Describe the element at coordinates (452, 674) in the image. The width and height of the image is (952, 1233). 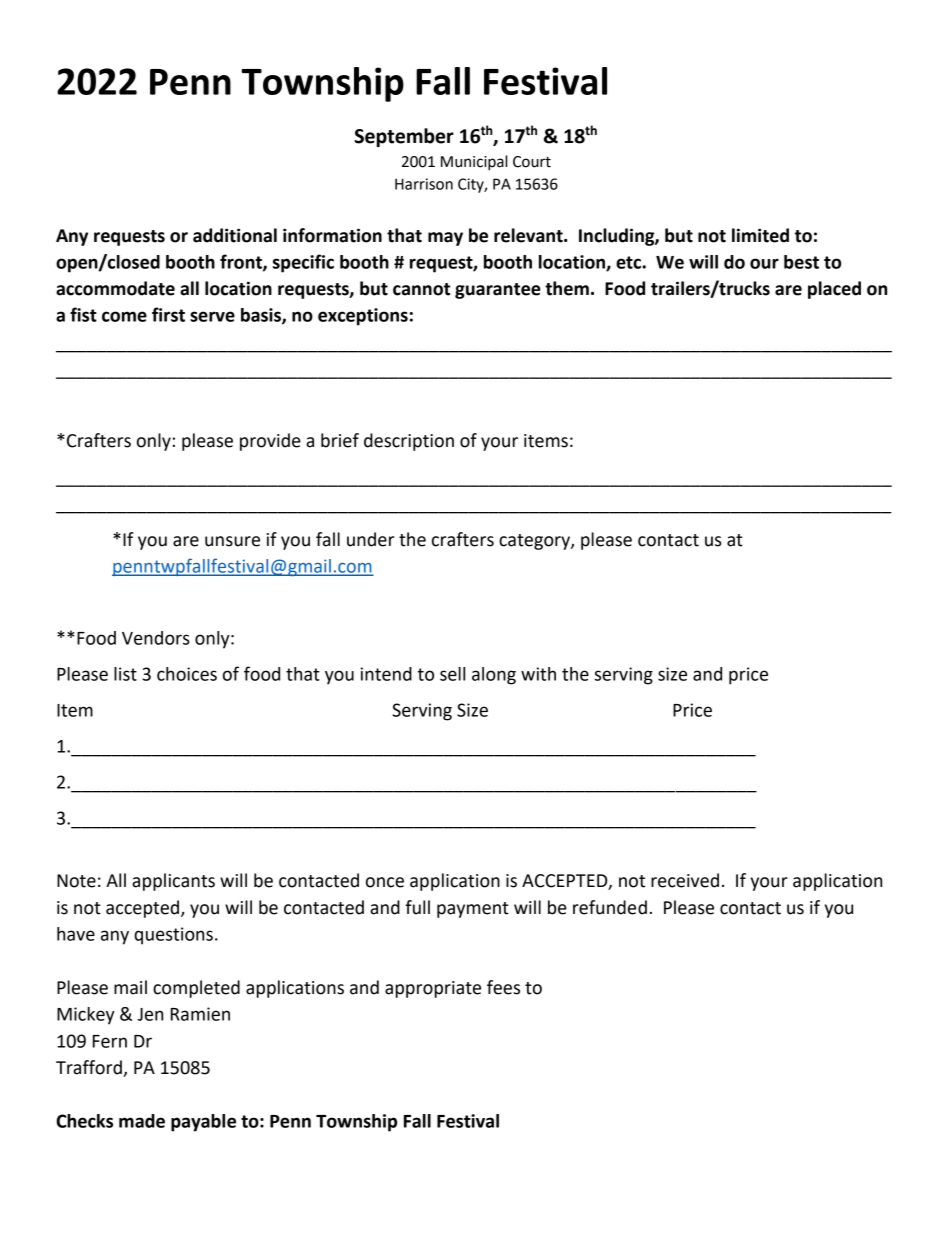
I see `sell` at that location.
